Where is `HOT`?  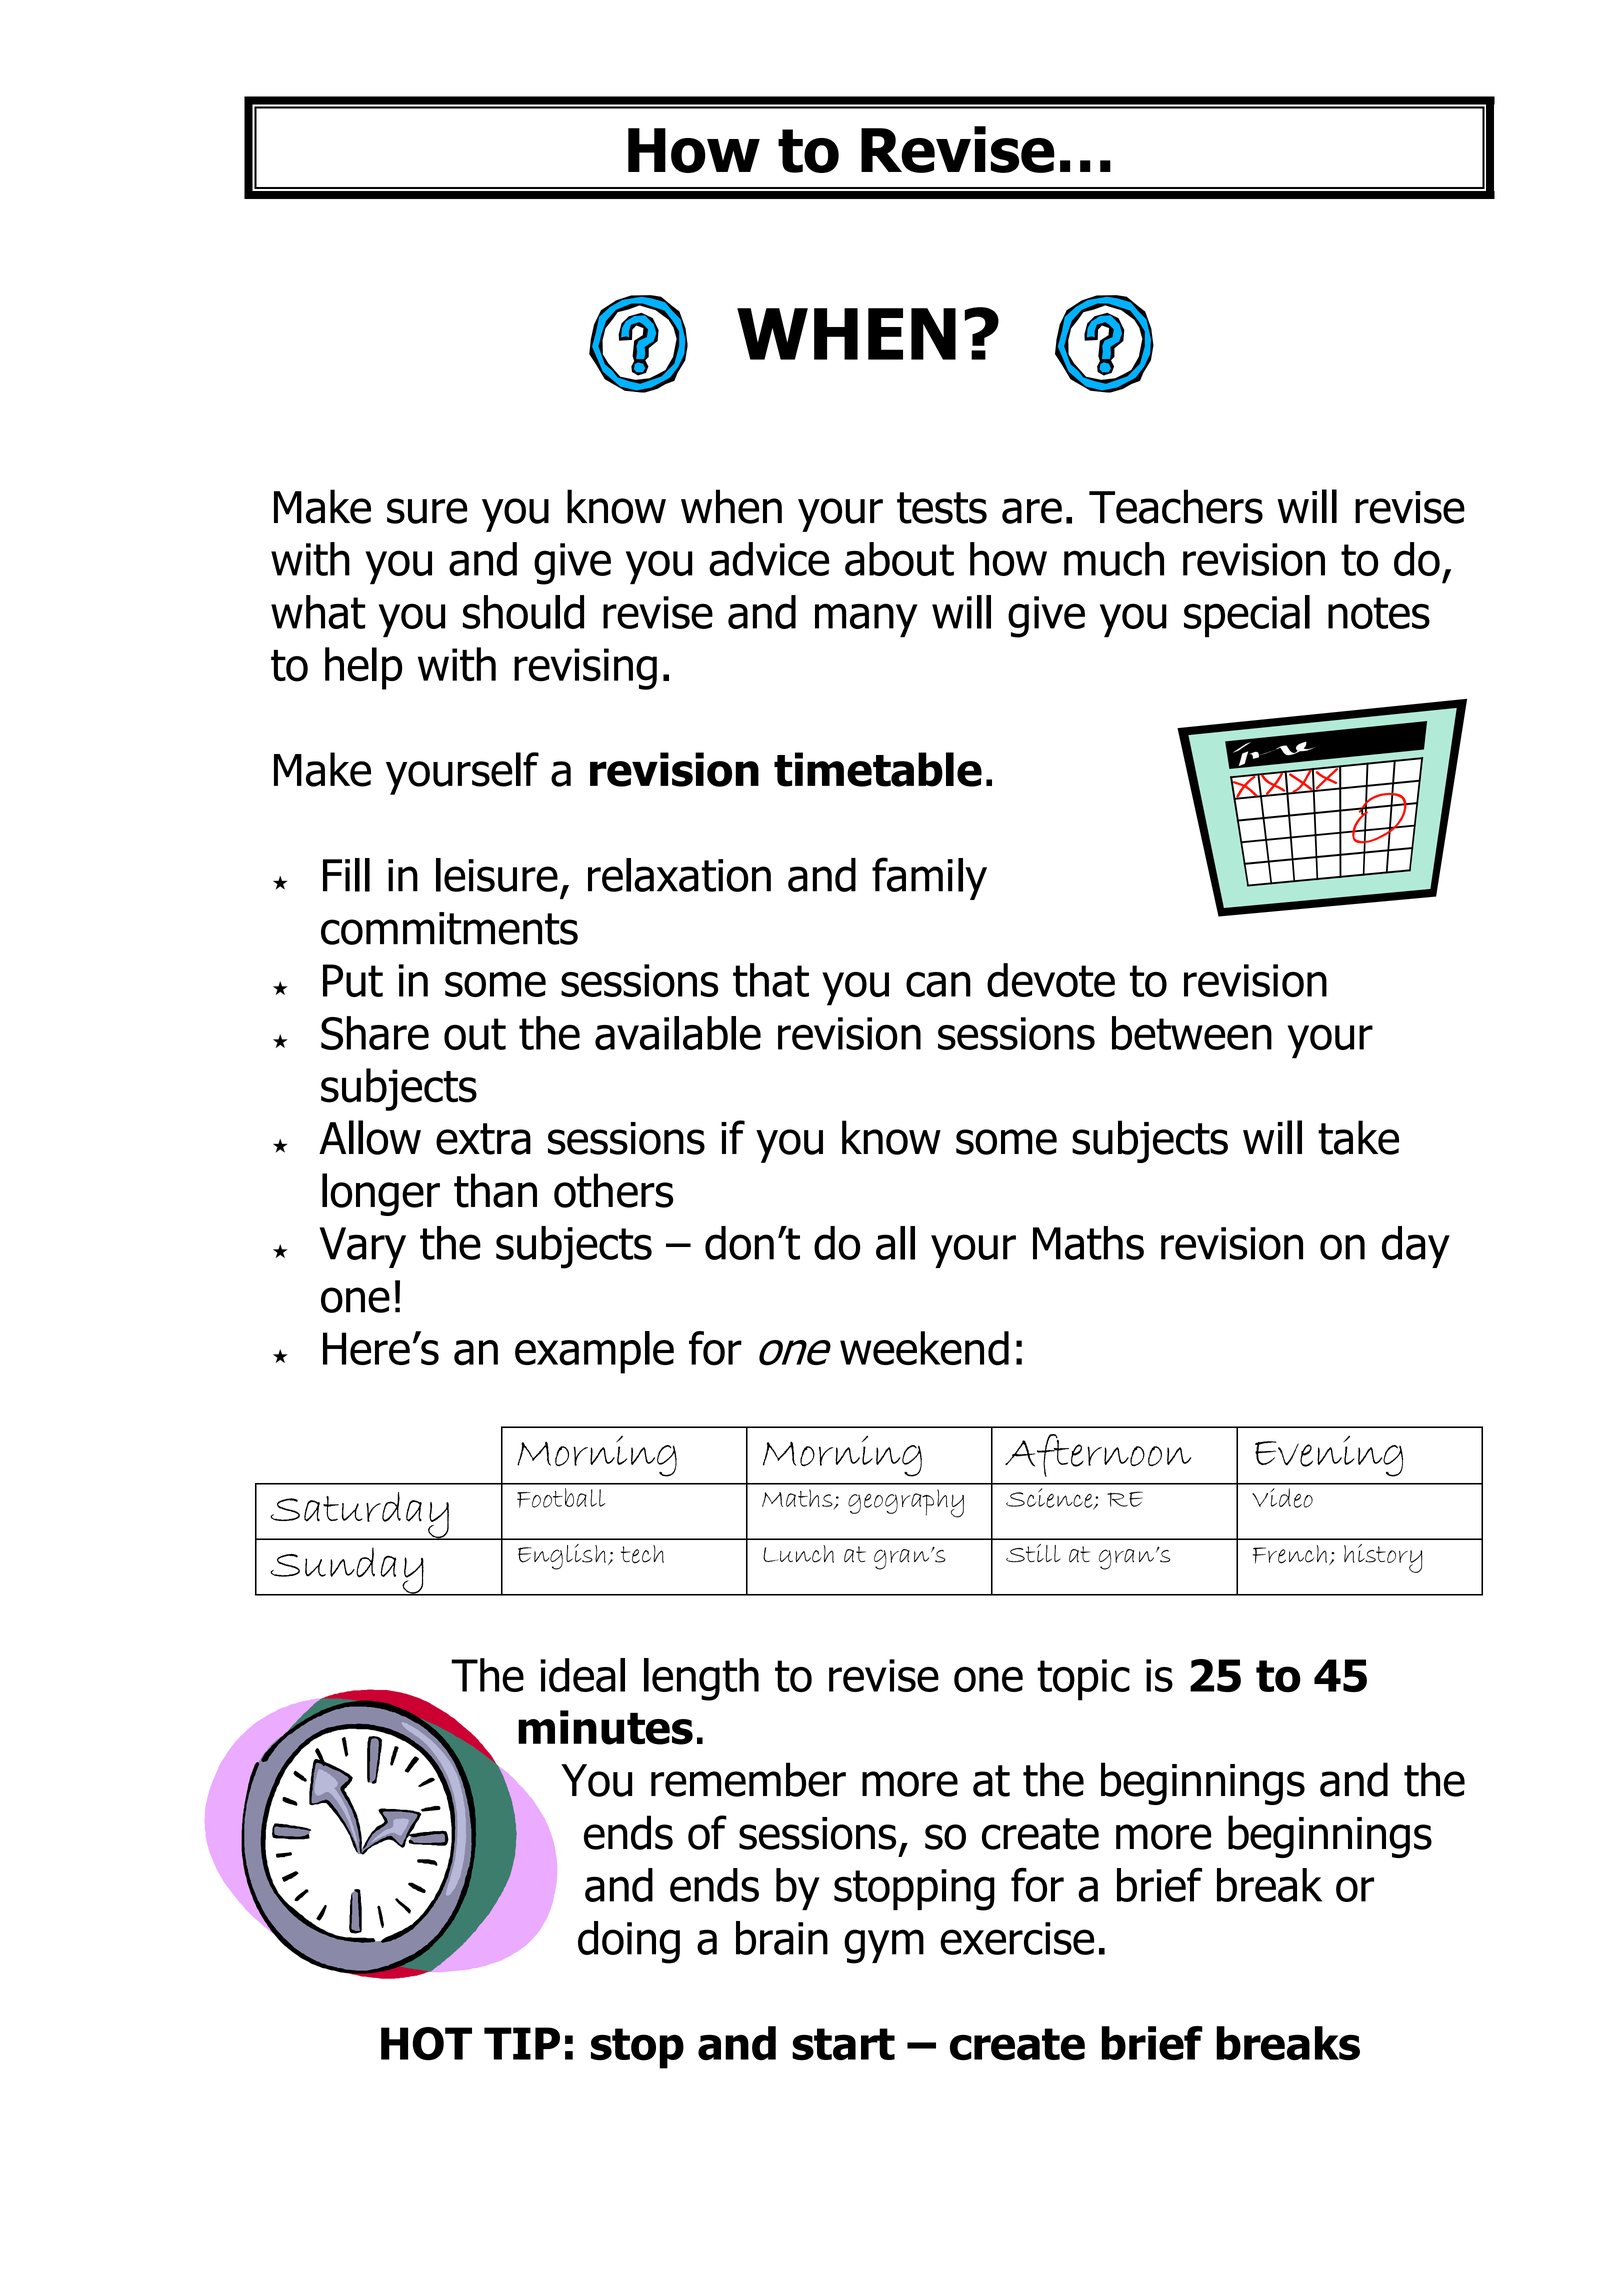 HOT is located at coordinates (426, 2044).
